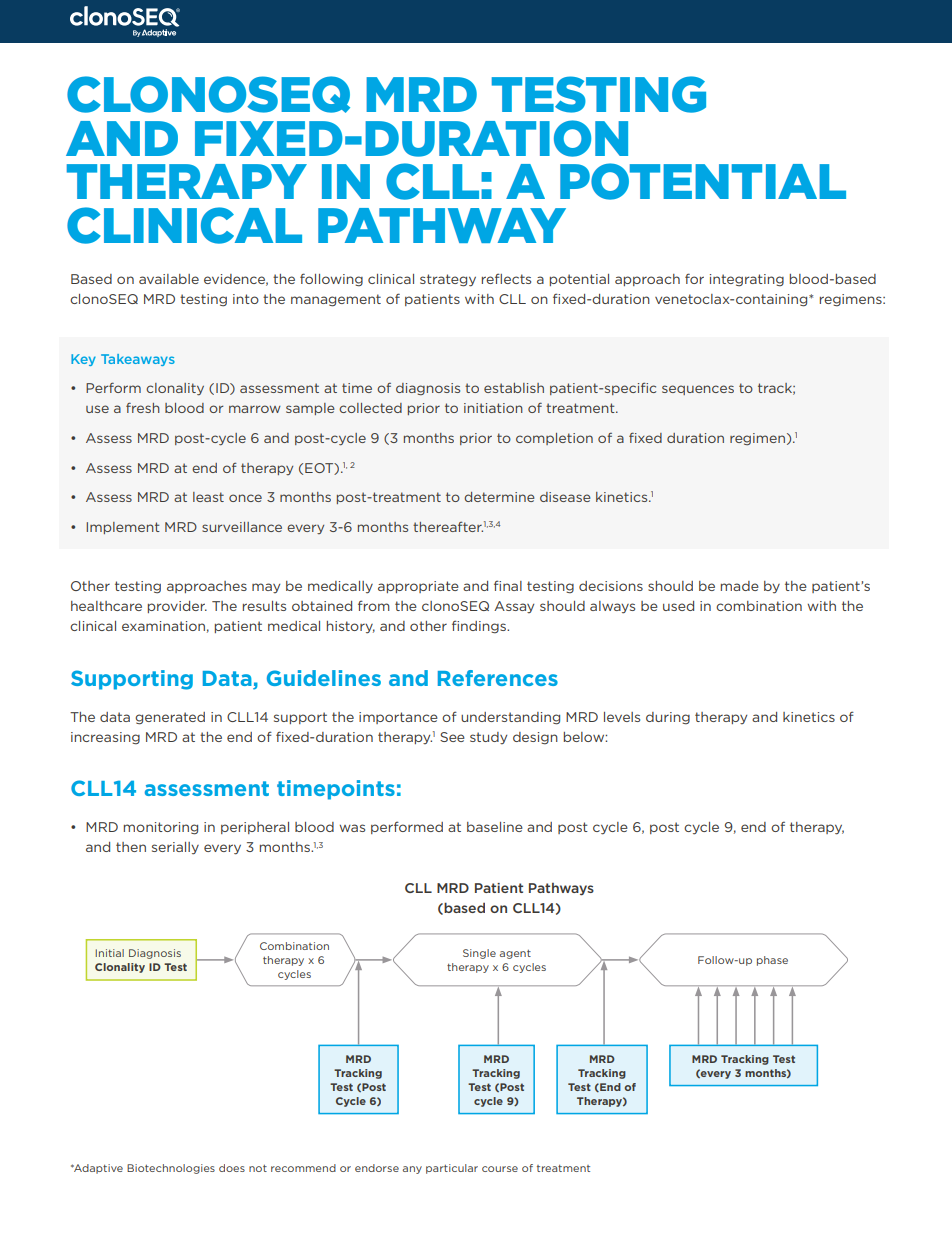 The image size is (952, 1233). Describe the element at coordinates (747, 280) in the screenshot. I see `integrating` at that location.
